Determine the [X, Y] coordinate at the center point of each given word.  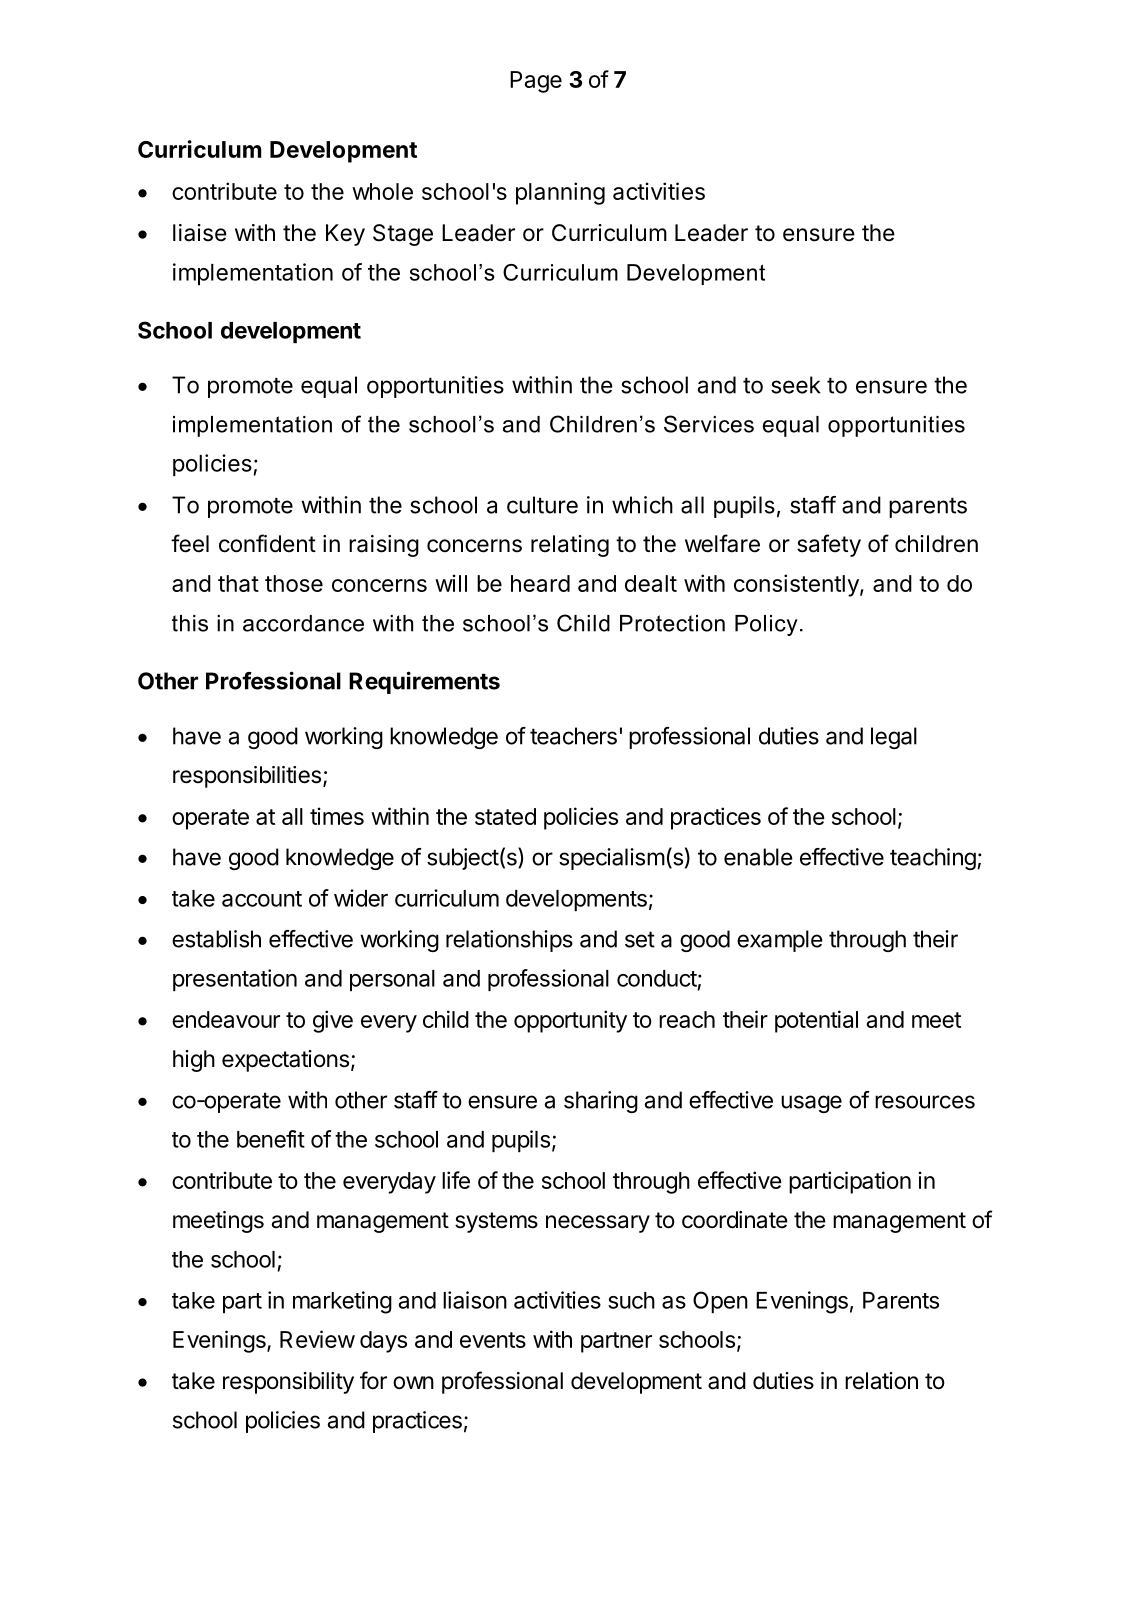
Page [536, 82]
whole [382, 191]
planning [560, 193]
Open [720, 1302]
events [493, 1340]
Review [317, 1339]
